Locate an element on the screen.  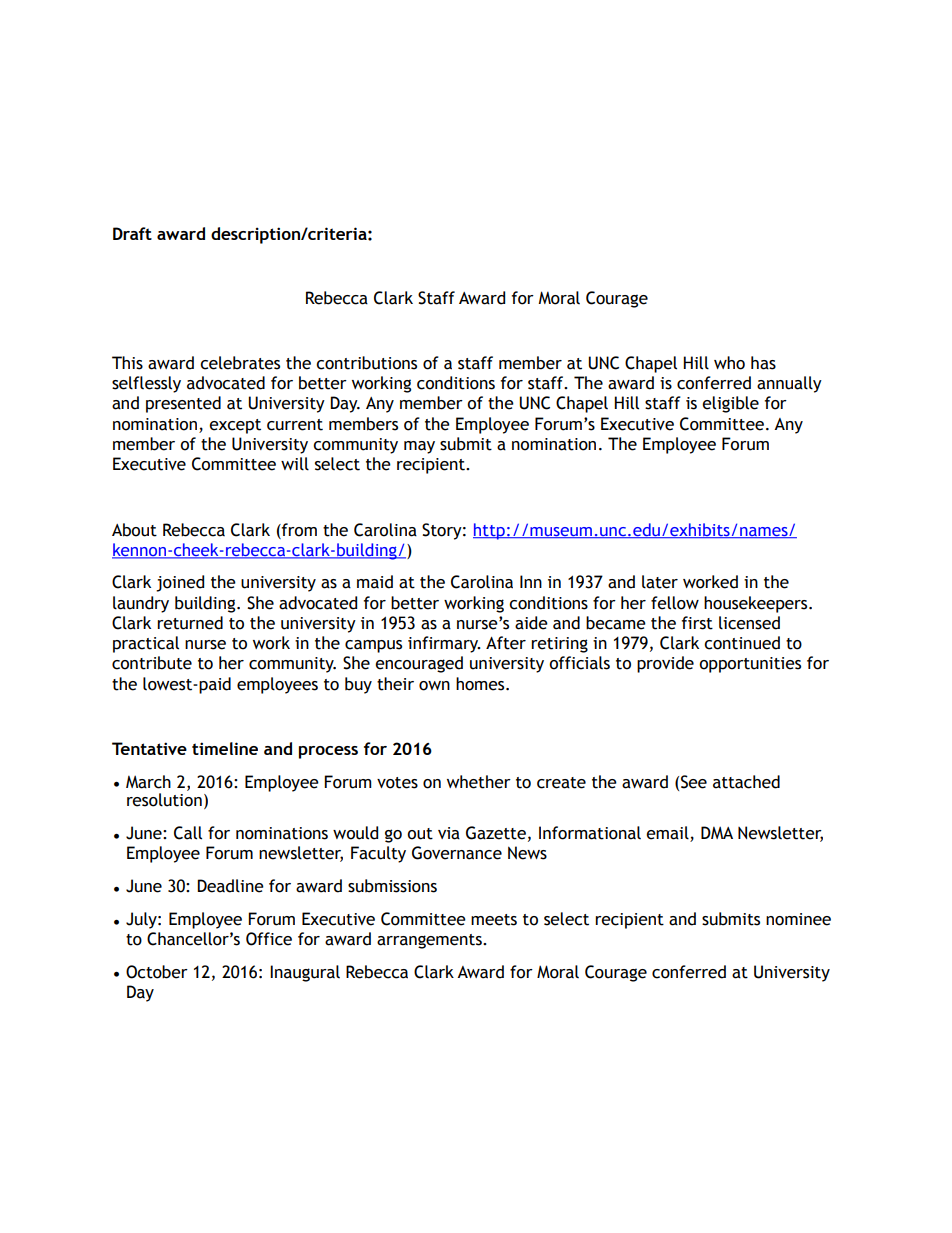
Draft is located at coordinates (132, 233).
